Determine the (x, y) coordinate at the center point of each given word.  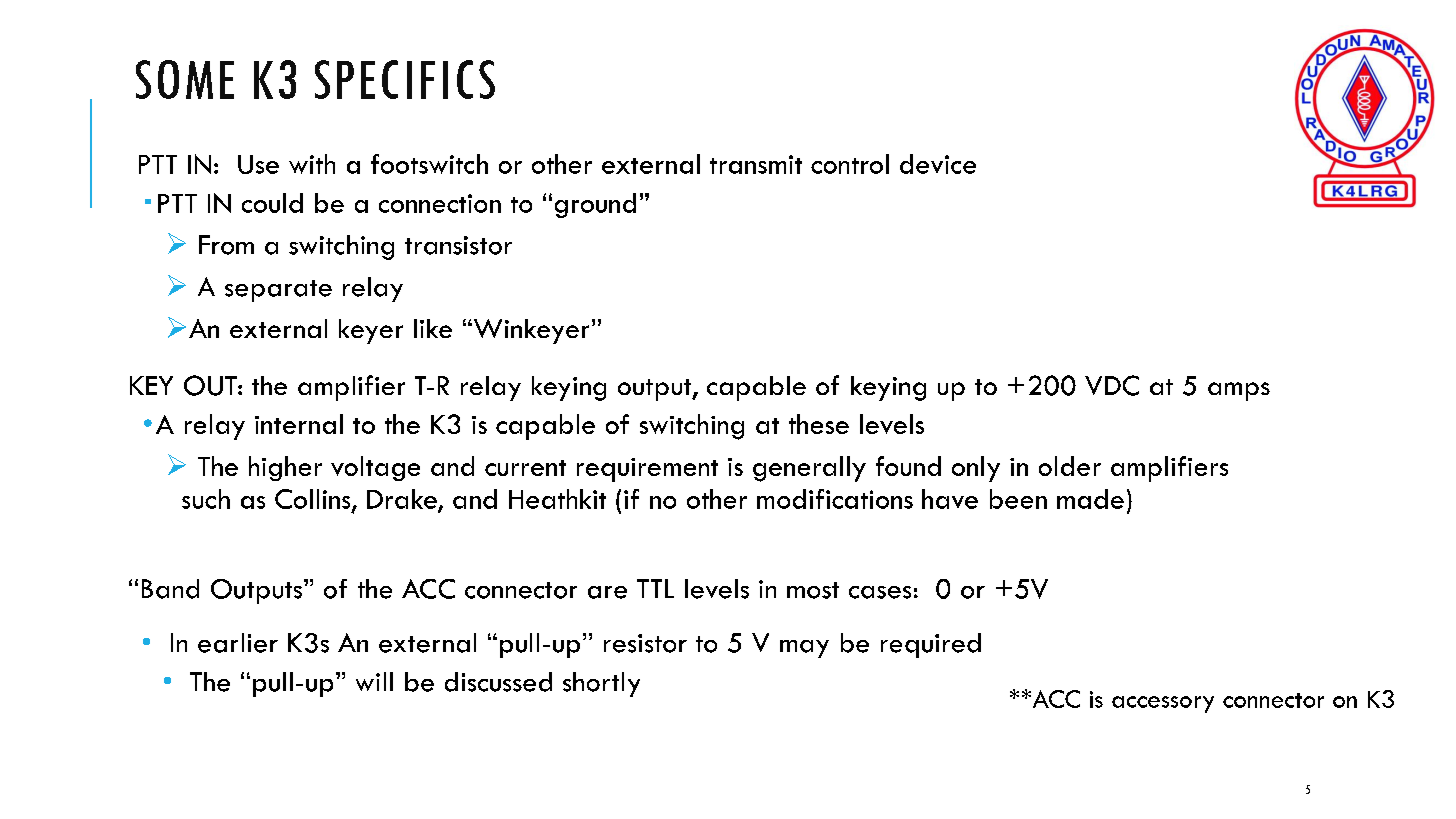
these (819, 424)
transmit (756, 164)
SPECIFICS (405, 79)
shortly (601, 684)
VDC (1112, 385)
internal (299, 424)
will (374, 681)
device (938, 164)
